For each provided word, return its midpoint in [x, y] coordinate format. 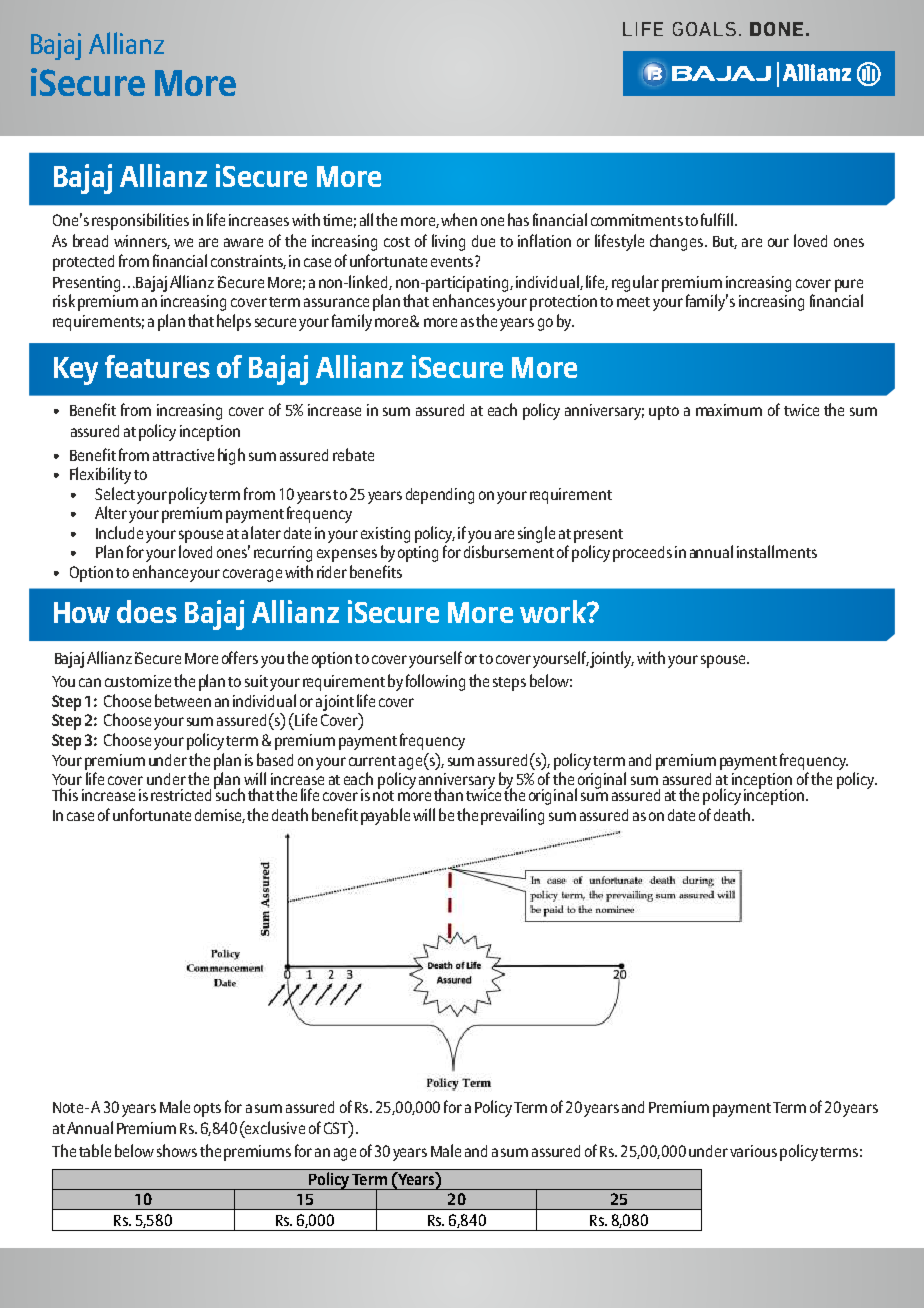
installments [777, 551]
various [753, 1151]
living [448, 242]
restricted [181, 795]
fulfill [717, 219]
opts [207, 1110]
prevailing [512, 816]
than [448, 794]
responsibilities [140, 221]
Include [119, 532]
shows [177, 1150]
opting [418, 554]
